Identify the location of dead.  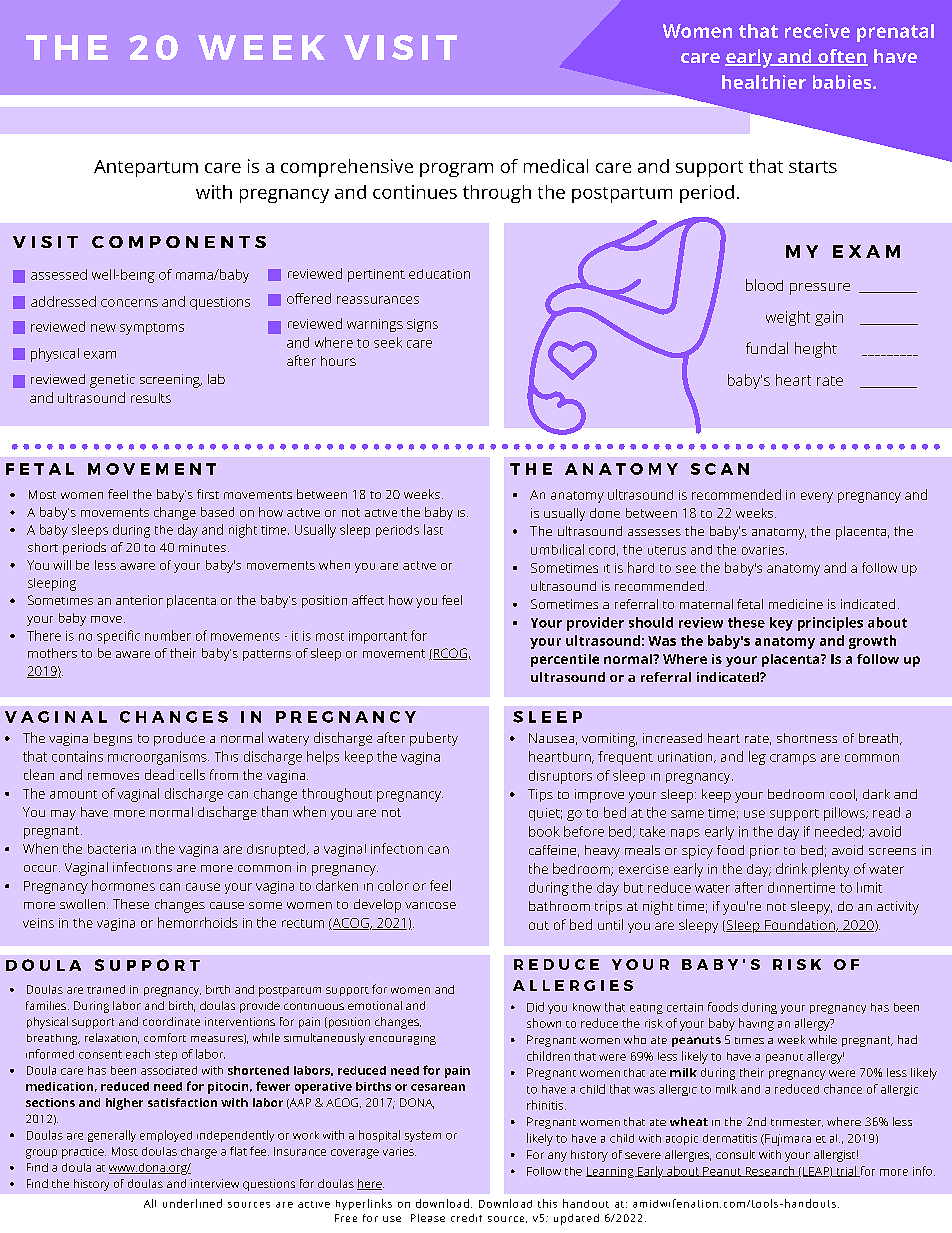
(159, 774).
